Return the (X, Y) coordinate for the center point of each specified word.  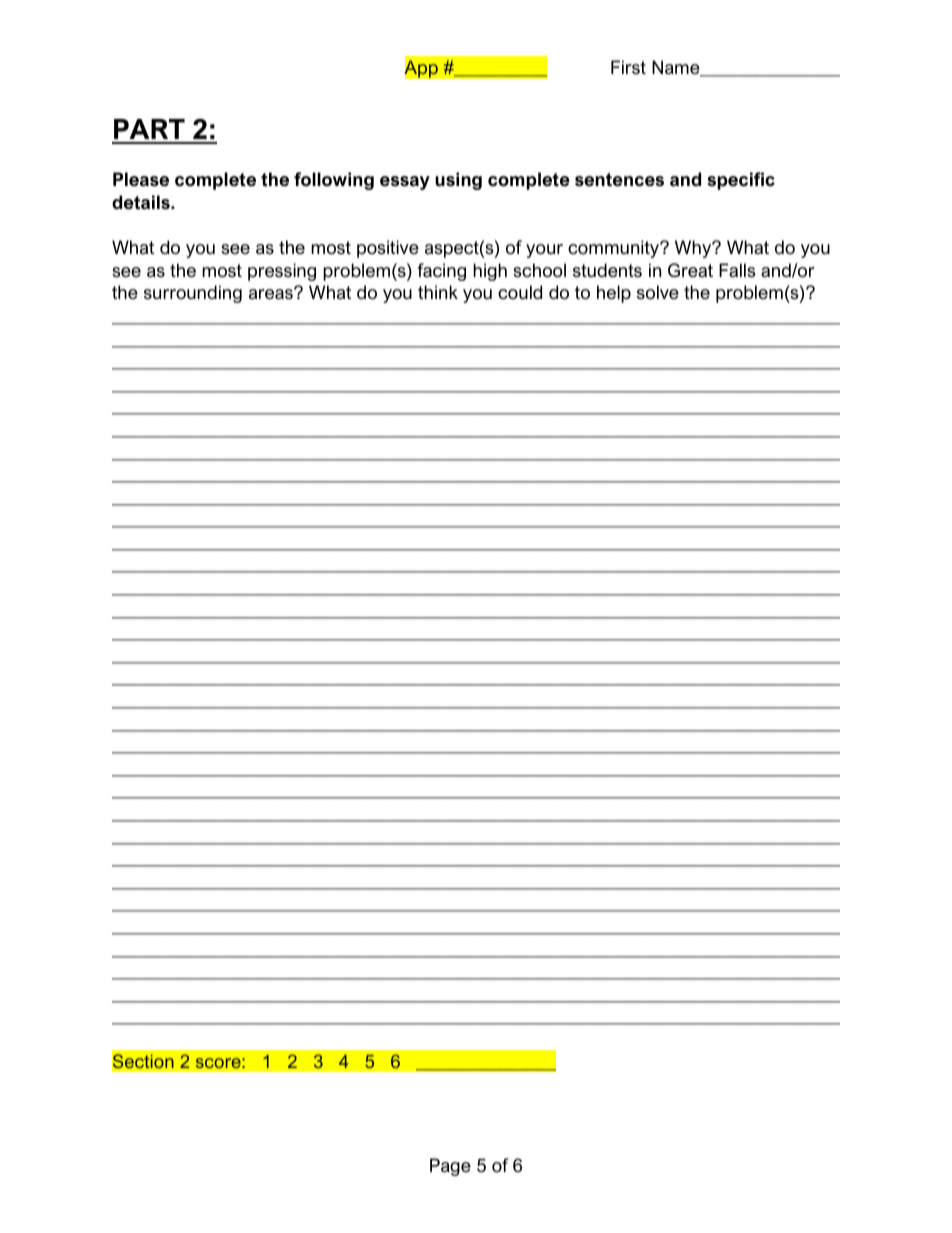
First (628, 67)
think (438, 292)
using (458, 181)
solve (658, 292)
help (614, 294)
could (520, 292)
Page (450, 1167)
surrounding (193, 294)
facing (441, 272)
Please (141, 179)
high (490, 272)
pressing (282, 272)
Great (690, 270)
